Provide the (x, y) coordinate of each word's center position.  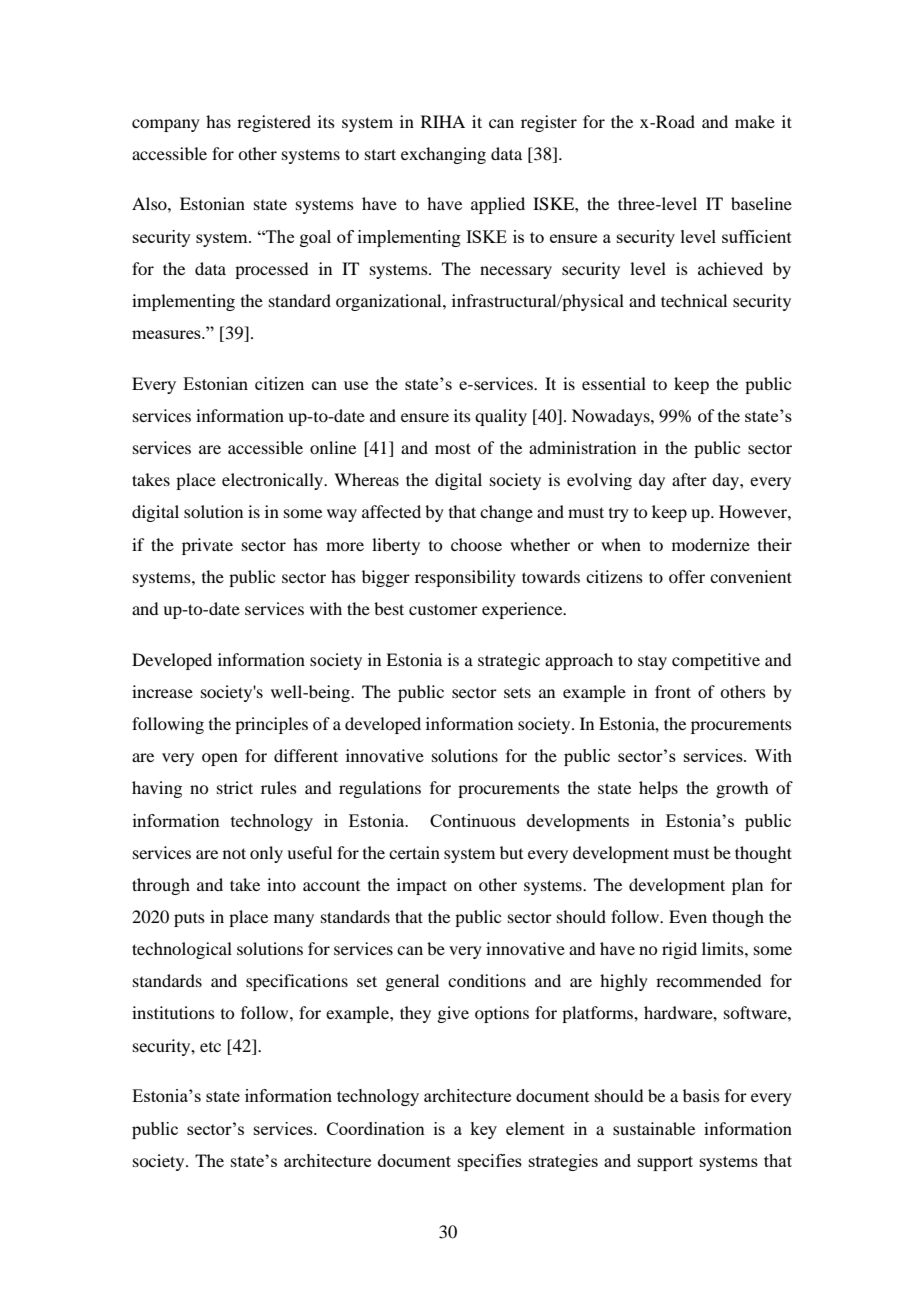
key (483, 1130)
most (453, 448)
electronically (274, 481)
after (689, 479)
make (755, 121)
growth (742, 789)
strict (235, 787)
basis (701, 1095)
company (166, 125)
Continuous (473, 820)
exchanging (443, 155)
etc (210, 1047)
